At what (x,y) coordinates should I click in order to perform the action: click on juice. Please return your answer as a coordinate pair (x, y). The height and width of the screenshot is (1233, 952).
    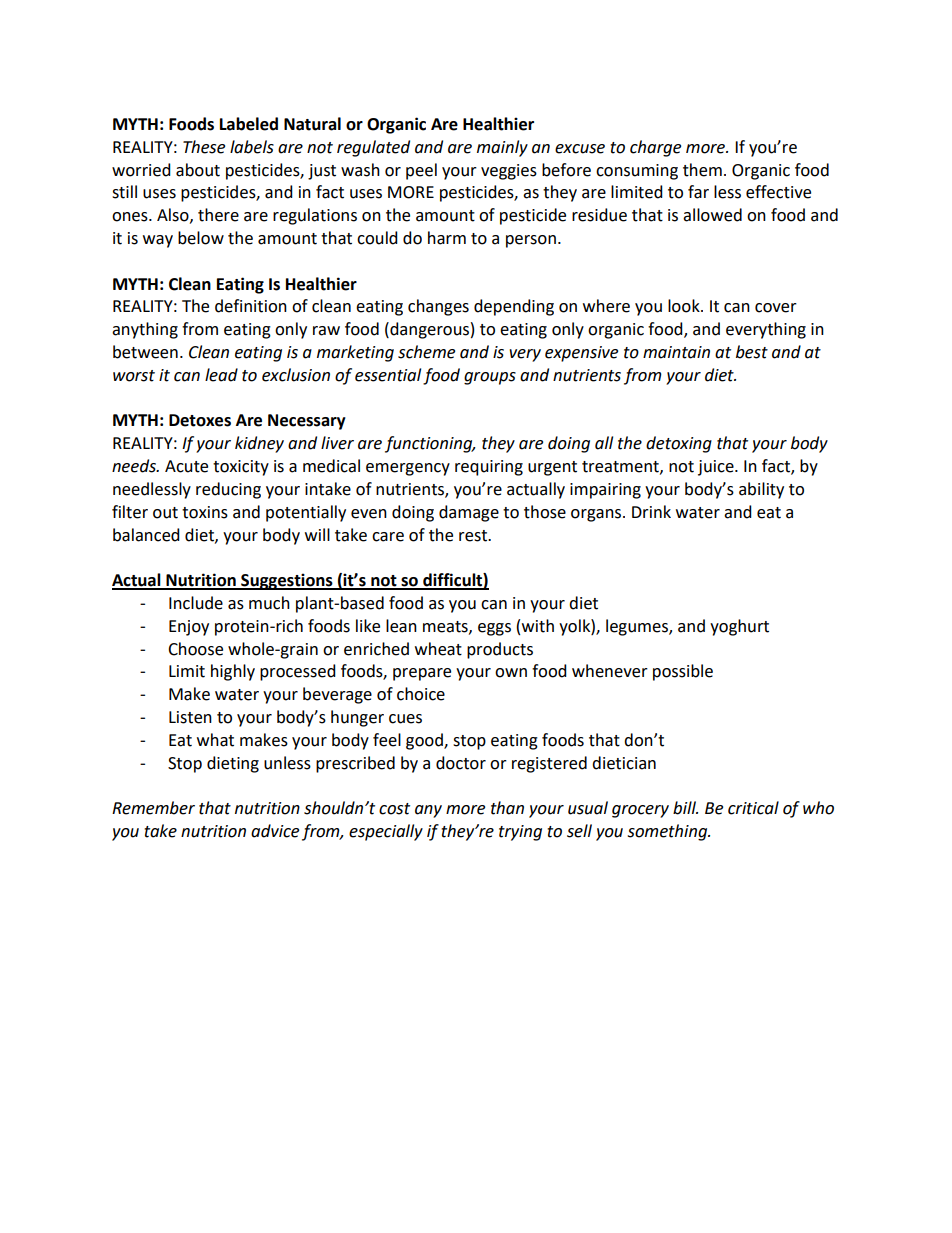
    Looking at the image, I should click on (717, 468).
